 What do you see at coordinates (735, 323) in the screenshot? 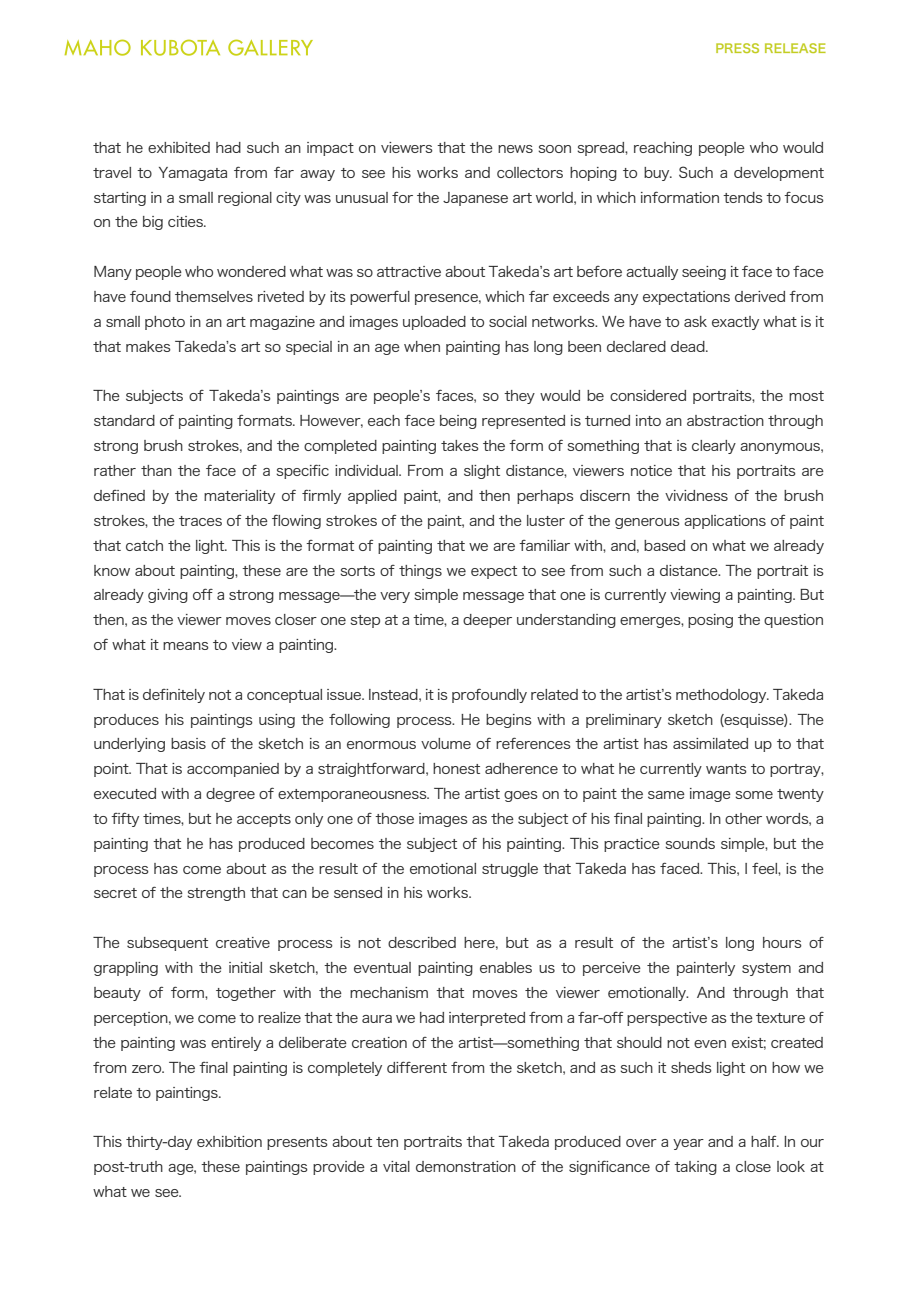
I see `exactly` at bounding box center [735, 323].
